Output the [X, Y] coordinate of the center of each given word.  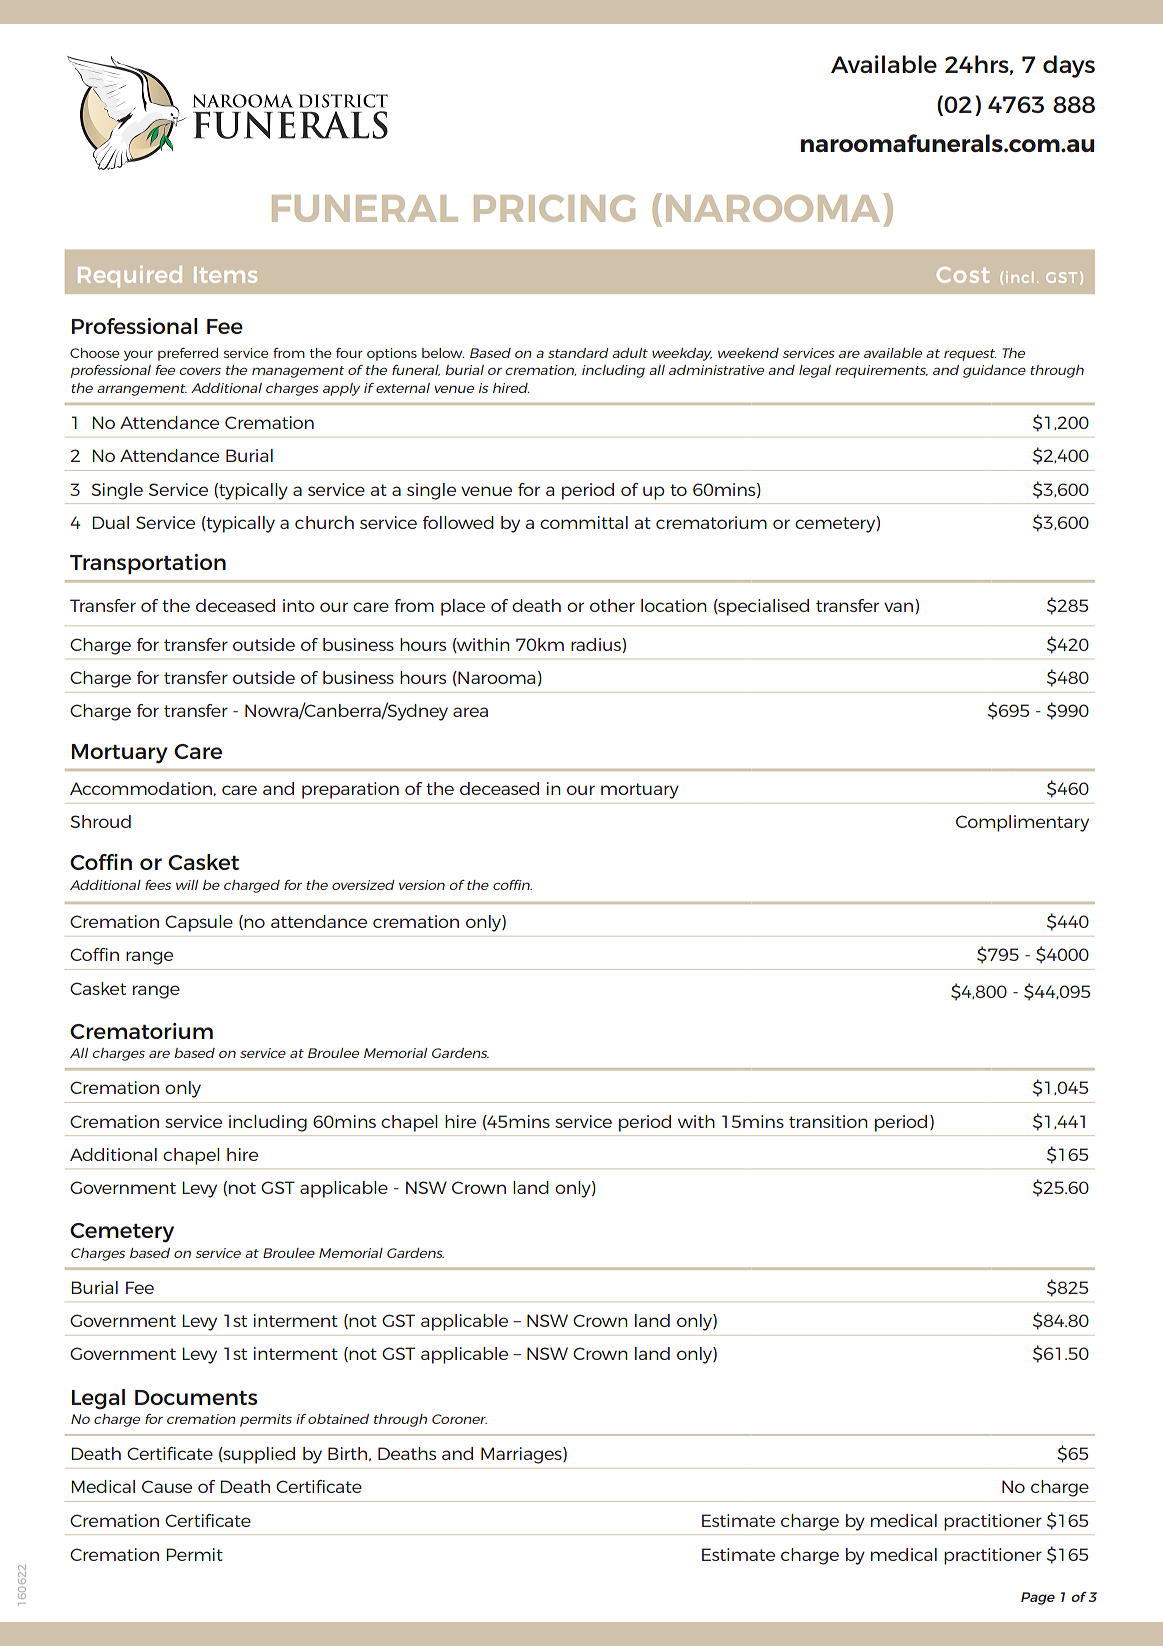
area [470, 712]
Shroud [101, 821]
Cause [167, 1486]
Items [225, 275]
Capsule [199, 923]
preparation [350, 790]
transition [828, 1121]
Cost [963, 275]
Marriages [522, 1455]
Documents [196, 1397]
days [1069, 66]
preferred [188, 354]
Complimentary [1022, 823]
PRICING [554, 208]
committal [584, 522]
